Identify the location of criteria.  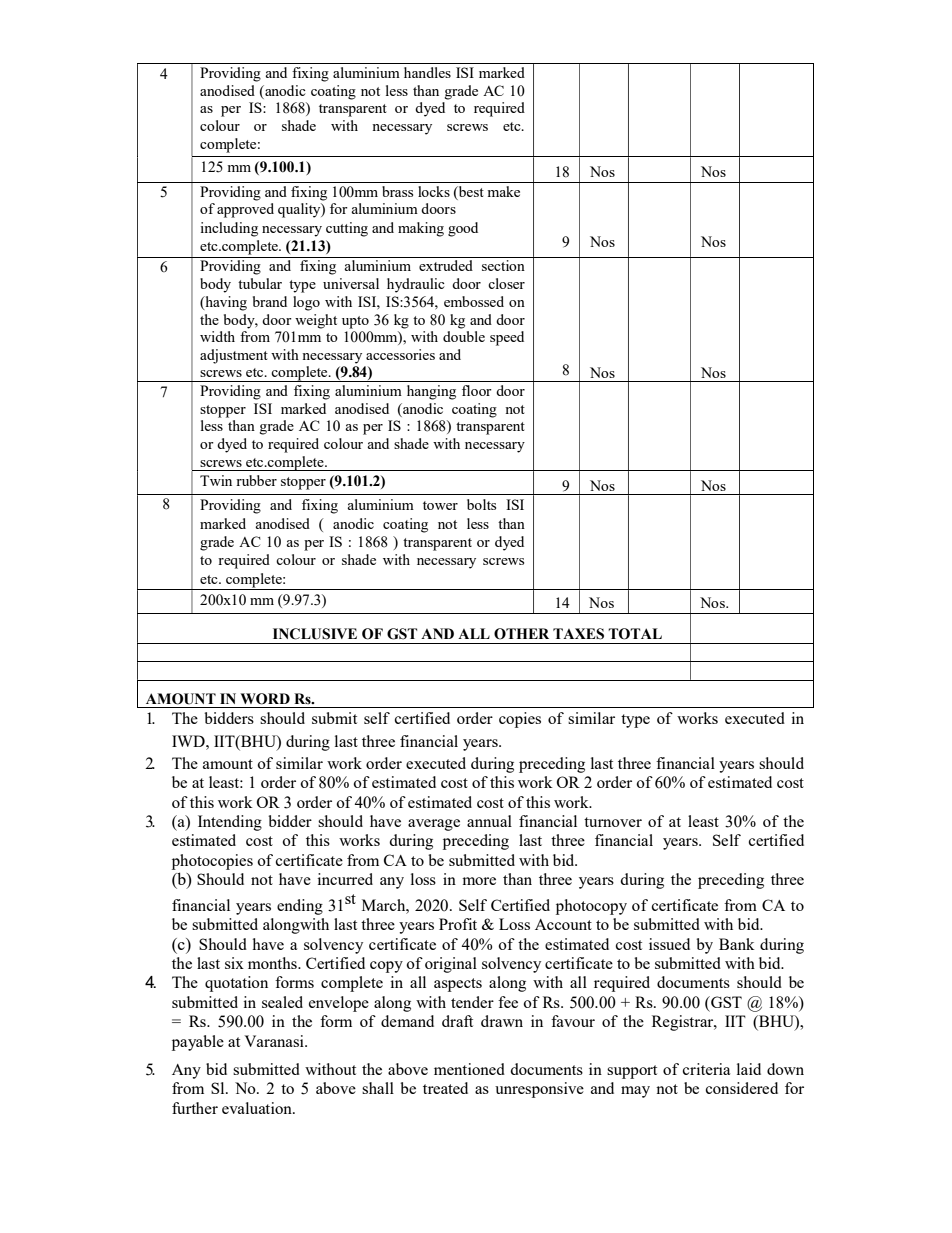
(706, 1069).
